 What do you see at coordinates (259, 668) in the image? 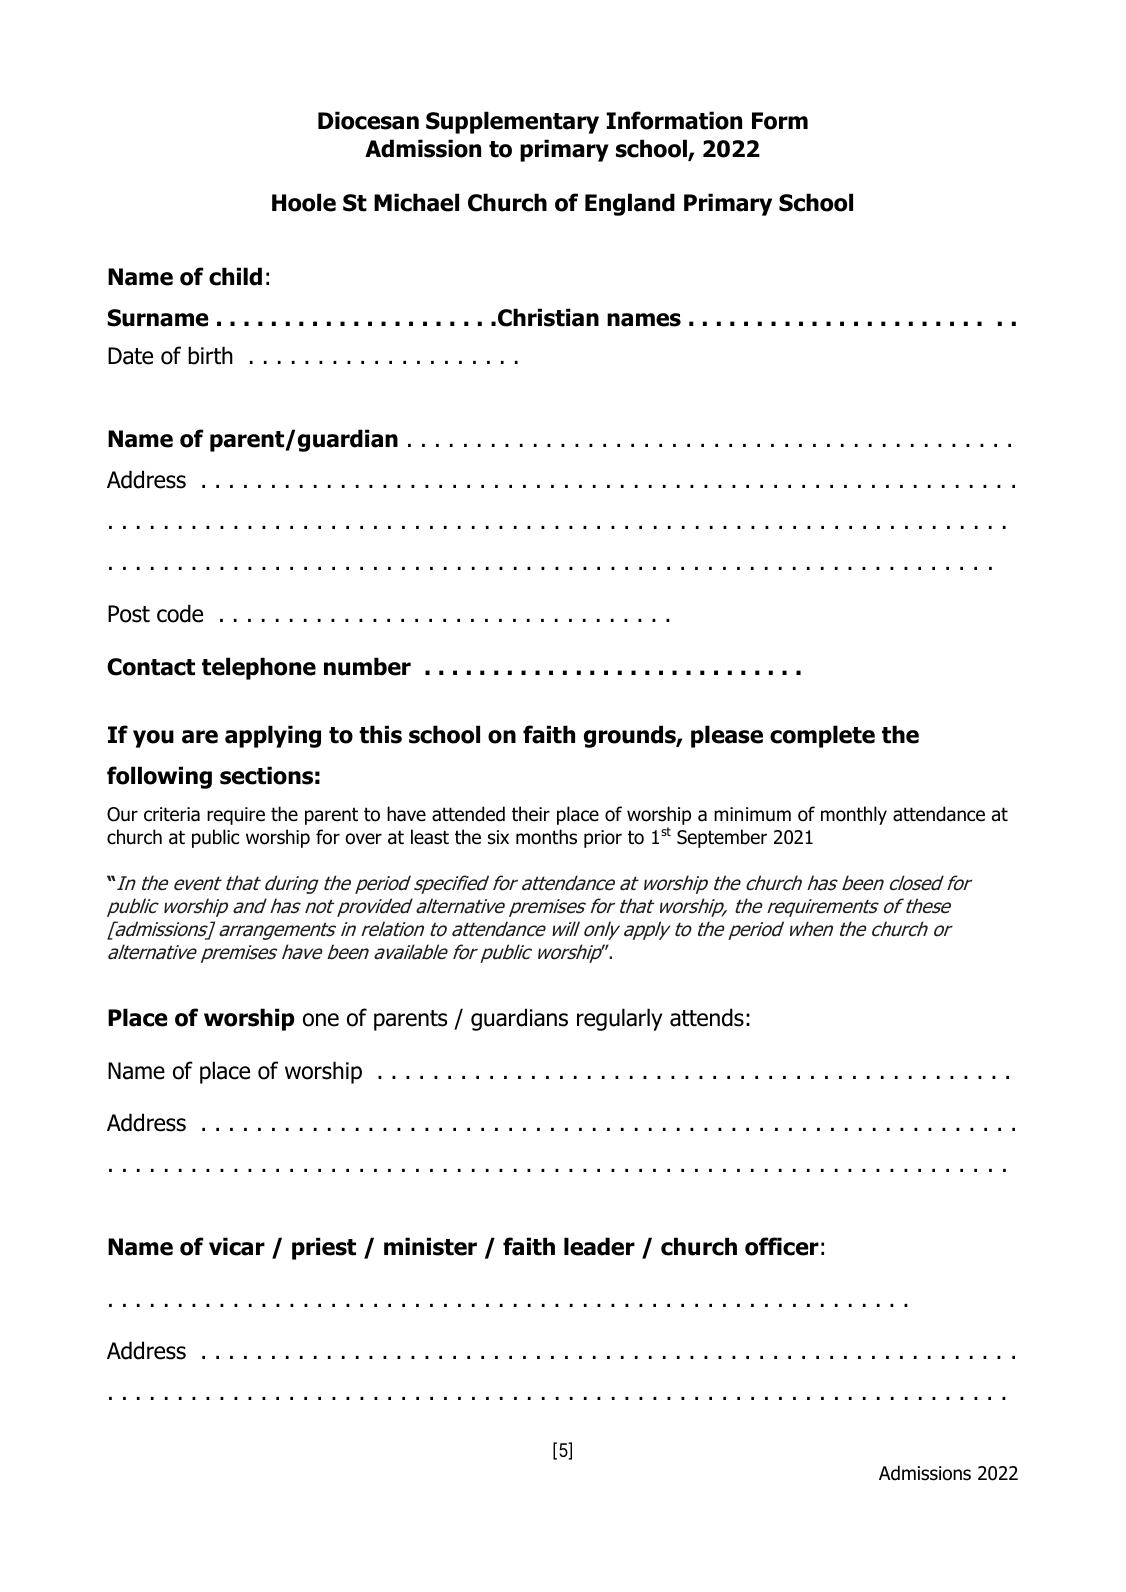
I see `telephone` at bounding box center [259, 668].
